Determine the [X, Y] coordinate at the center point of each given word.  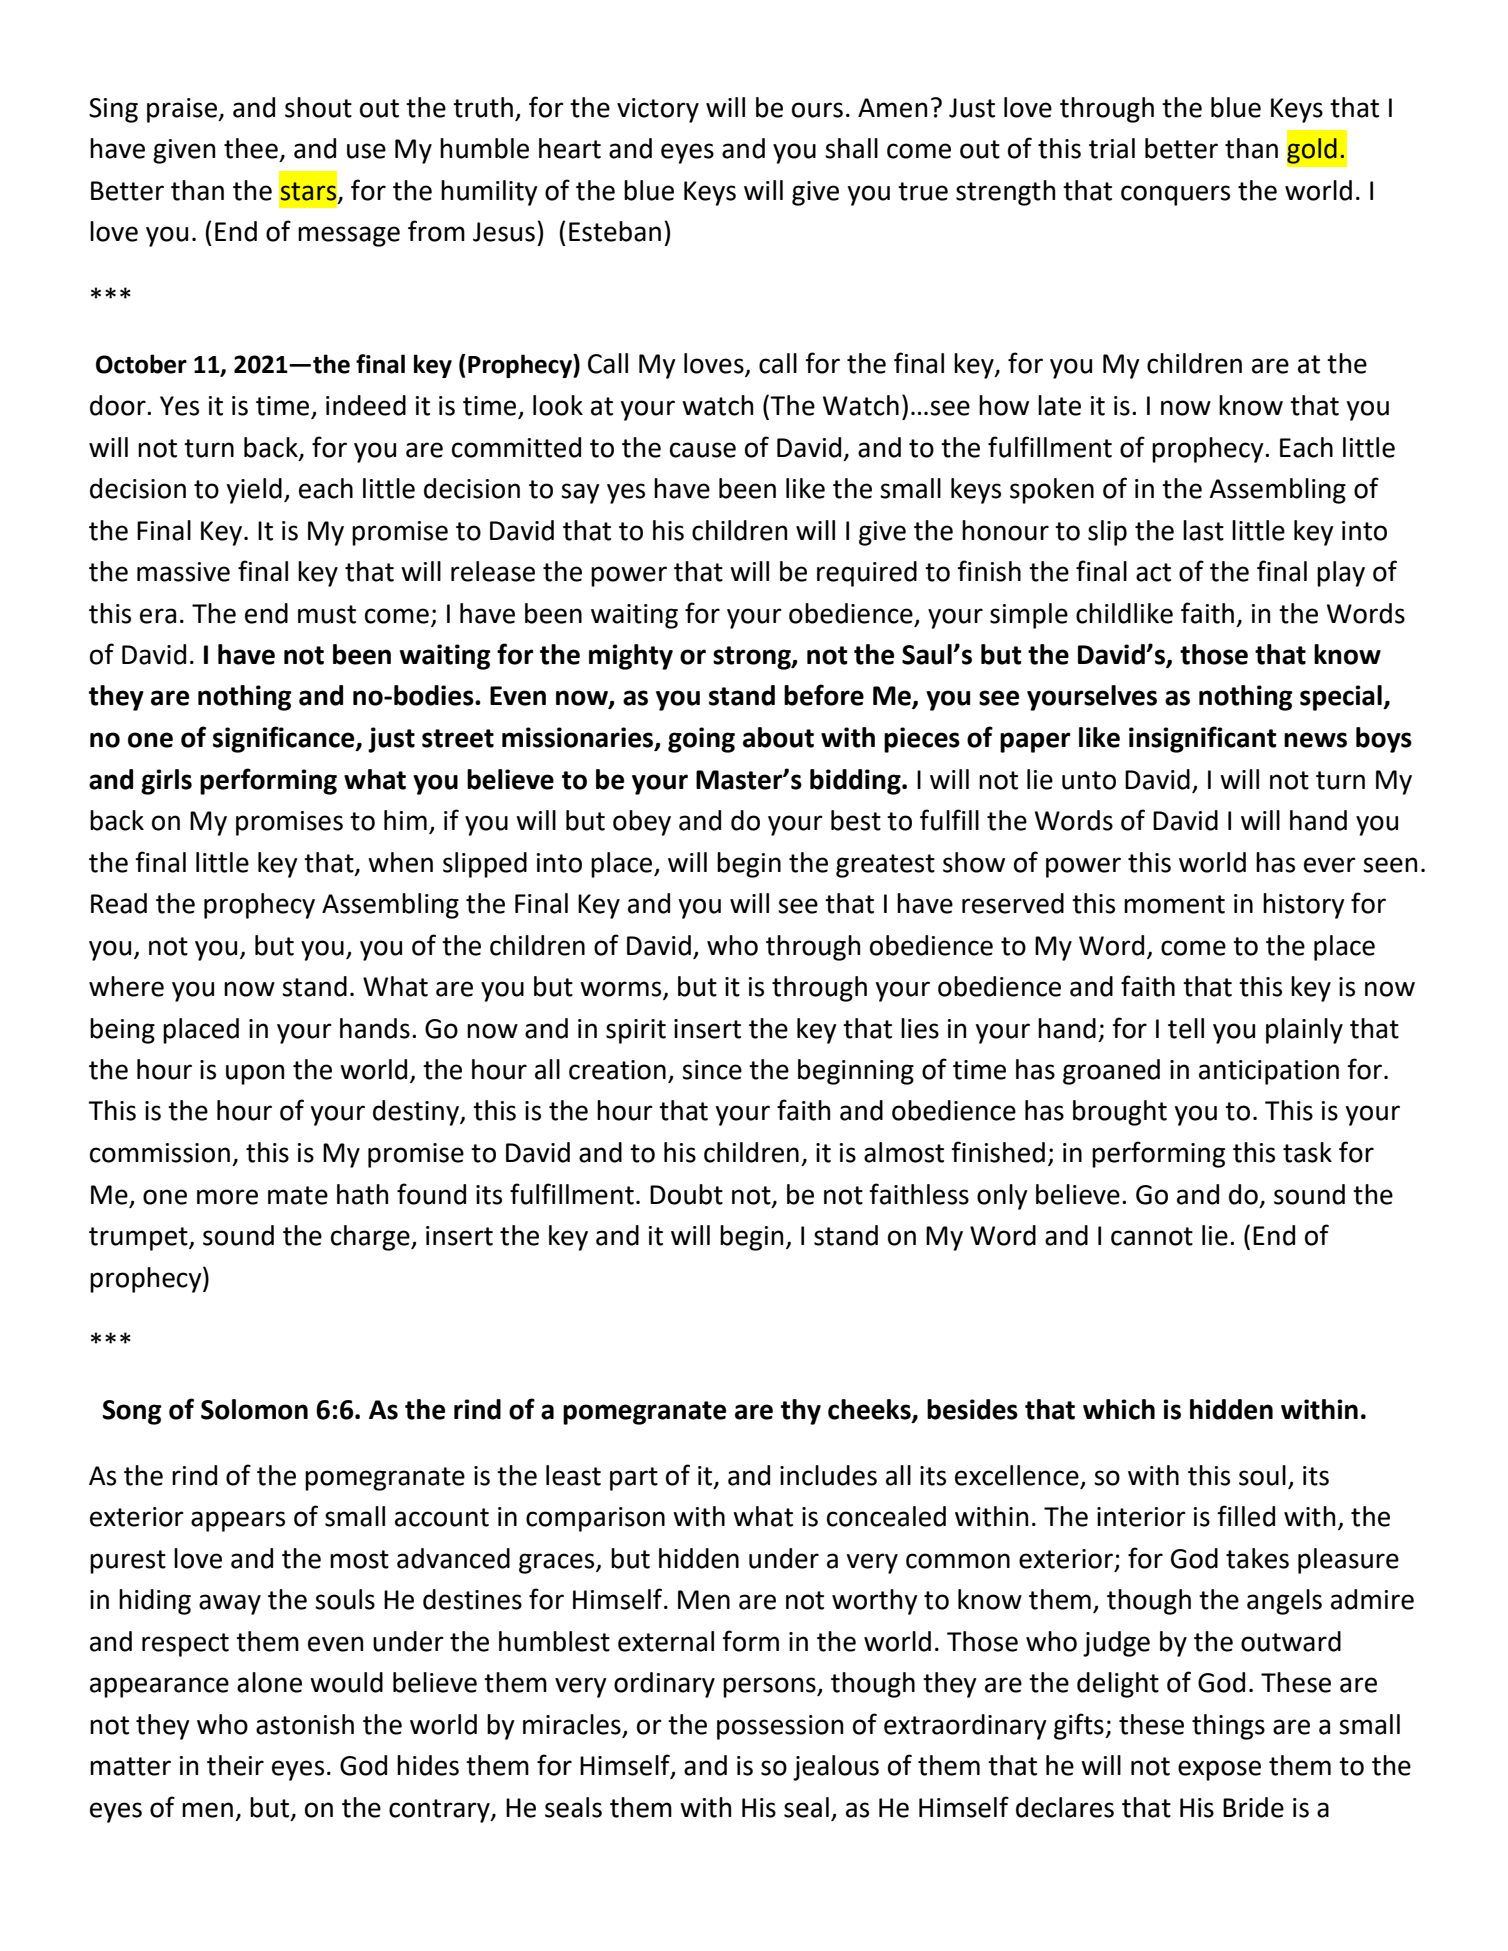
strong [753, 658]
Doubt [686, 1194]
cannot [1152, 1236]
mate [298, 1195]
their [235, 1765]
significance [285, 739]
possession [780, 1727]
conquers [1175, 195]
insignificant [1203, 739]
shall [851, 148]
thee [251, 148]
